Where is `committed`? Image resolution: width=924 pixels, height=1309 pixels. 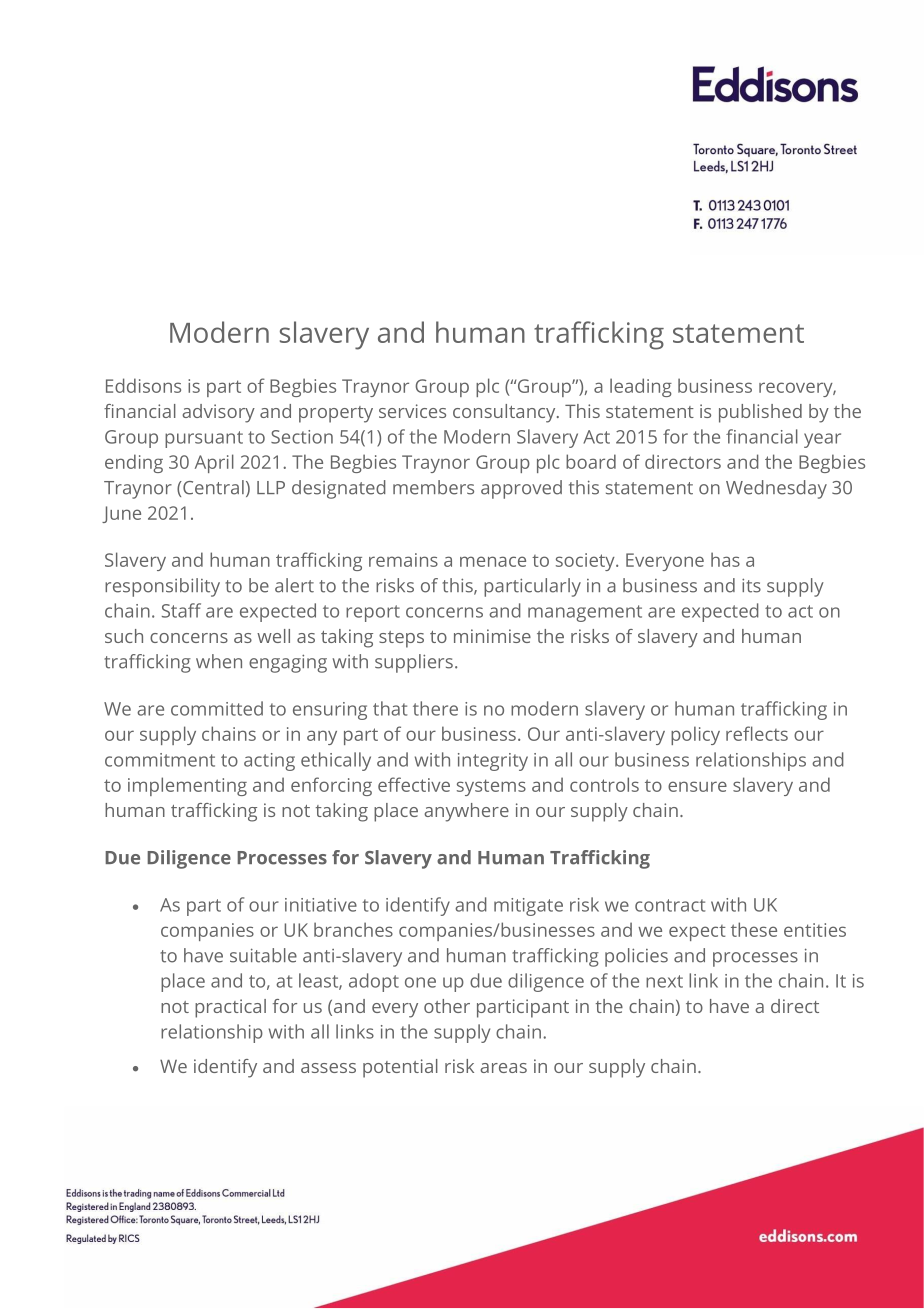
committed is located at coordinates (217, 708).
